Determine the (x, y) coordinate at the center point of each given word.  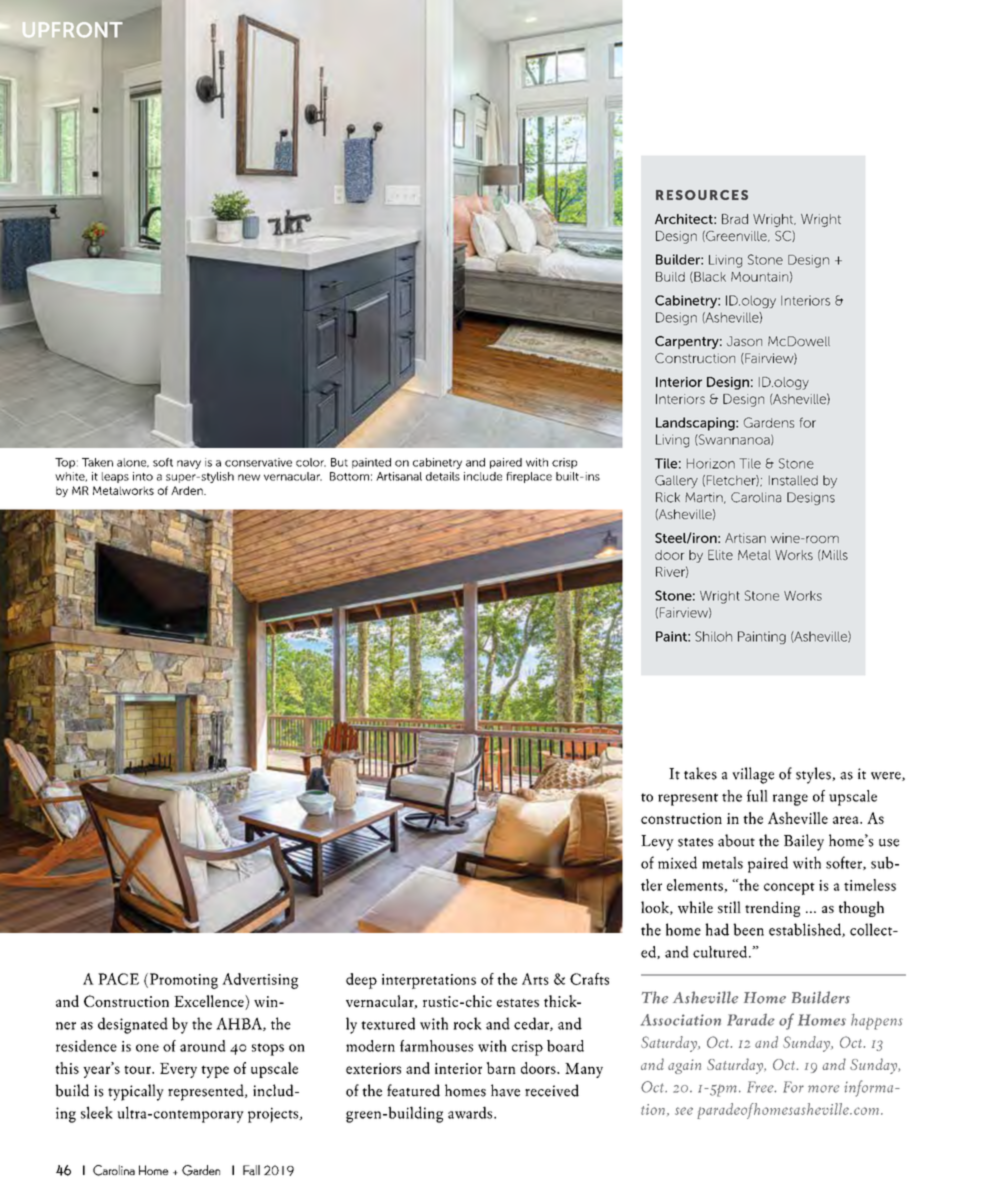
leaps (115, 477)
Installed (793, 480)
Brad (735, 219)
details (443, 476)
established (806, 930)
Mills (834, 554)
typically (136, 1092)
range (790, 800)
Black (709, 277)
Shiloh (713, 636)
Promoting (182, 981)
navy (189, 464)
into (143, 476)
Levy (657, 843)
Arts (535, 979)
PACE (118, 979)
